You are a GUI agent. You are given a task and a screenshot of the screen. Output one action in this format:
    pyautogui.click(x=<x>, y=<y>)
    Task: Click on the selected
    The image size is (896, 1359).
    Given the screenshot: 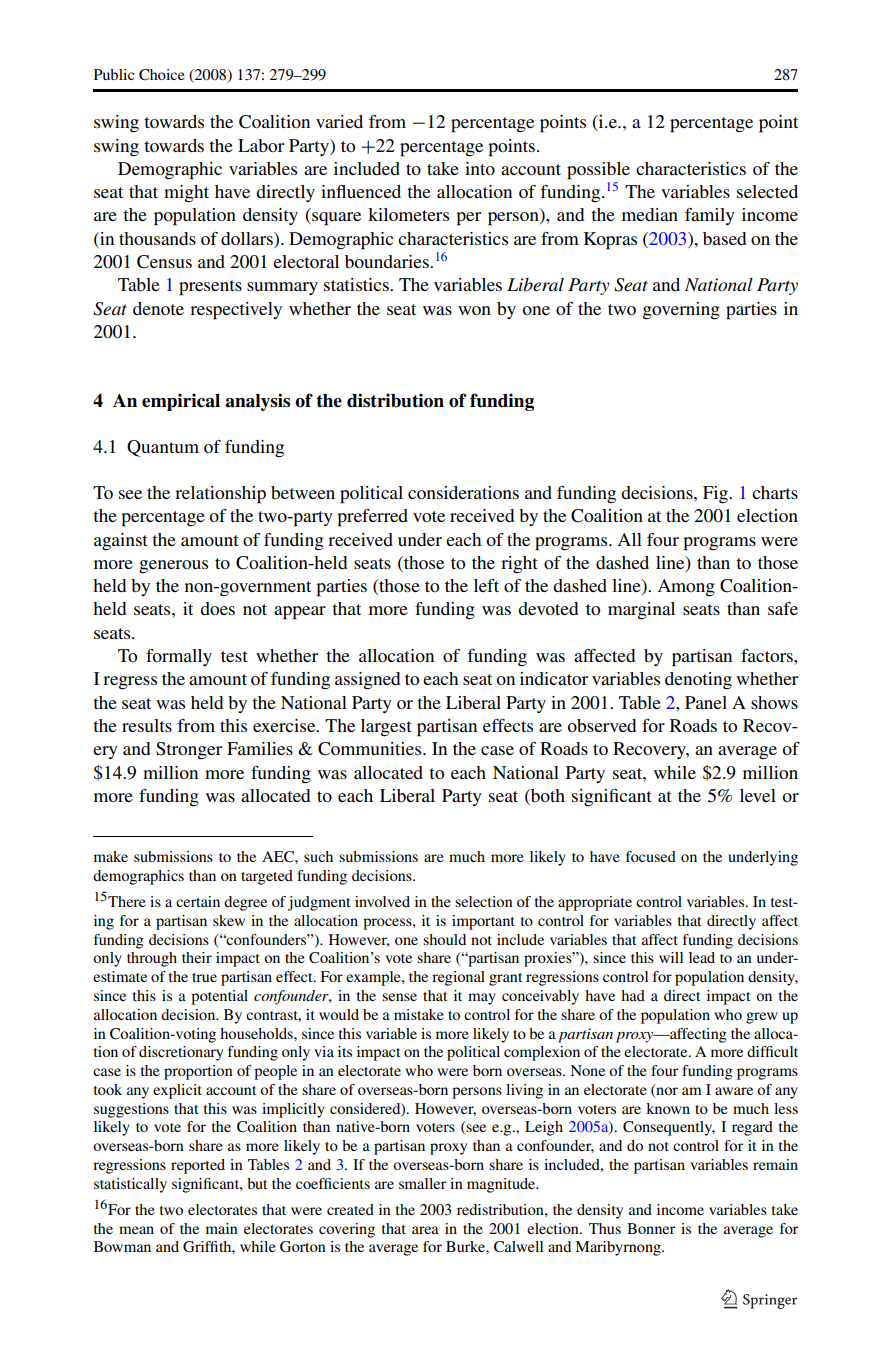 What is the action you would take?
    pyautogui.click(x=767, y=191)
